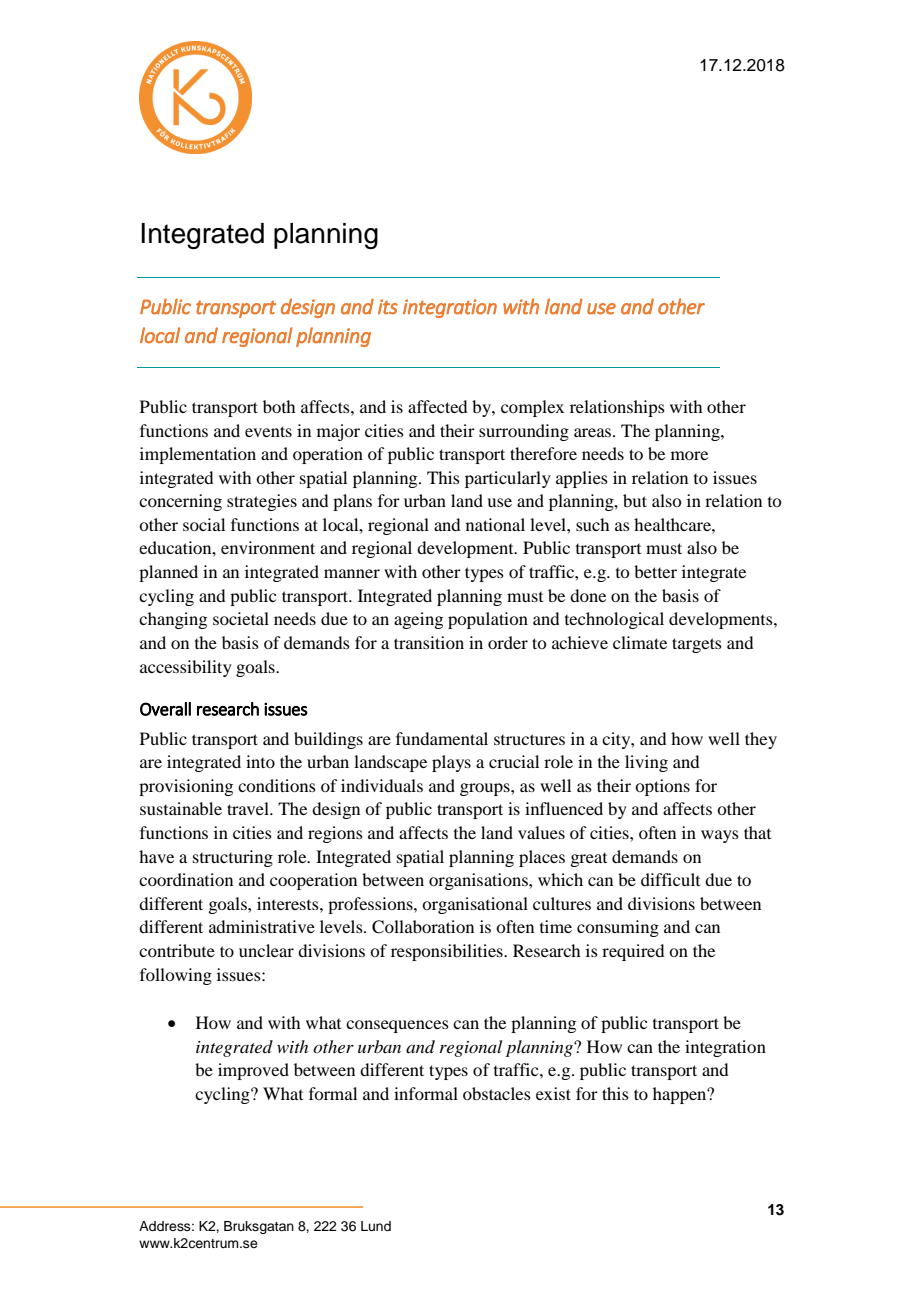  What do you see at coordinates (488, 620) in the image?
I see `population` at bounding box center [488, 620].
